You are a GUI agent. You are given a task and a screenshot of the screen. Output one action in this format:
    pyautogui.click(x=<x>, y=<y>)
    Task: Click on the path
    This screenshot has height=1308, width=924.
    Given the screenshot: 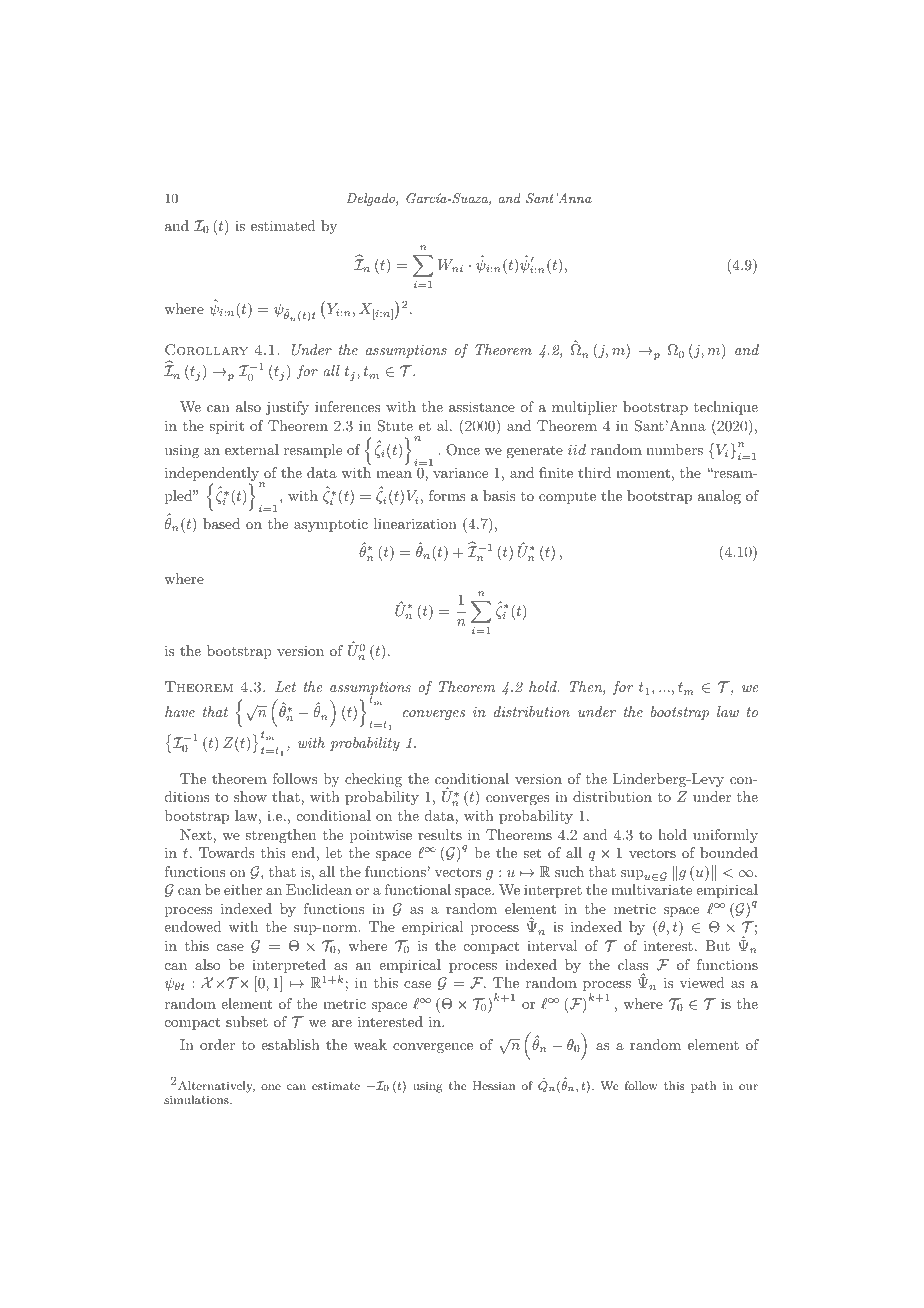 What is the action you would take?
    pyautogui.click(x=703, y=1087)
